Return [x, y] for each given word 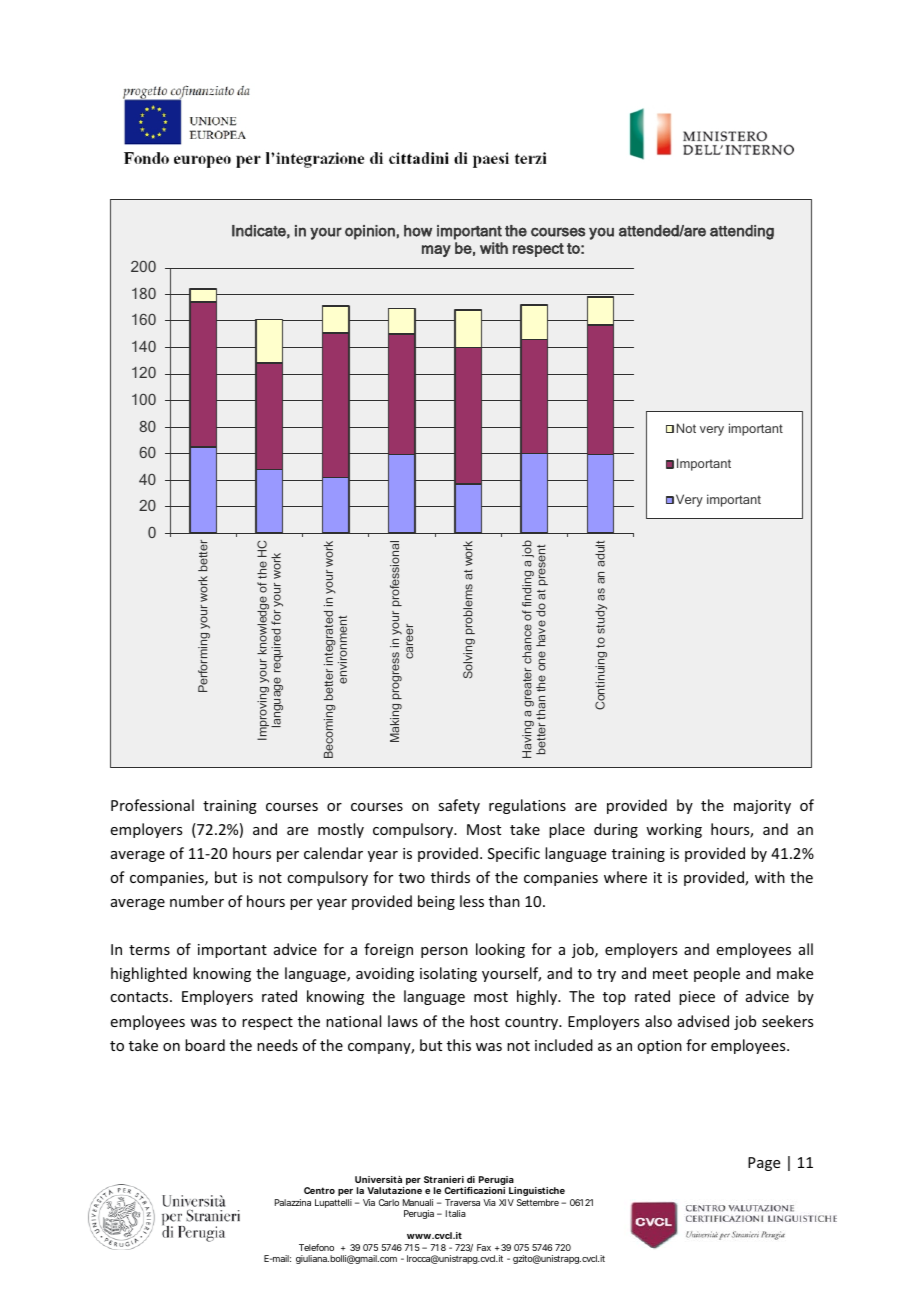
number [197, 901]
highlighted [149, 974]
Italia [456, 1213]
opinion [370, 232]
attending [742, 232]
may [436, 251]
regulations [527, 806]
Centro [319, 1190]
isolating [448, 974]
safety [459, 806]
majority [762, 807]
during [616, 830]
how [418, 231]
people [717, 974]
